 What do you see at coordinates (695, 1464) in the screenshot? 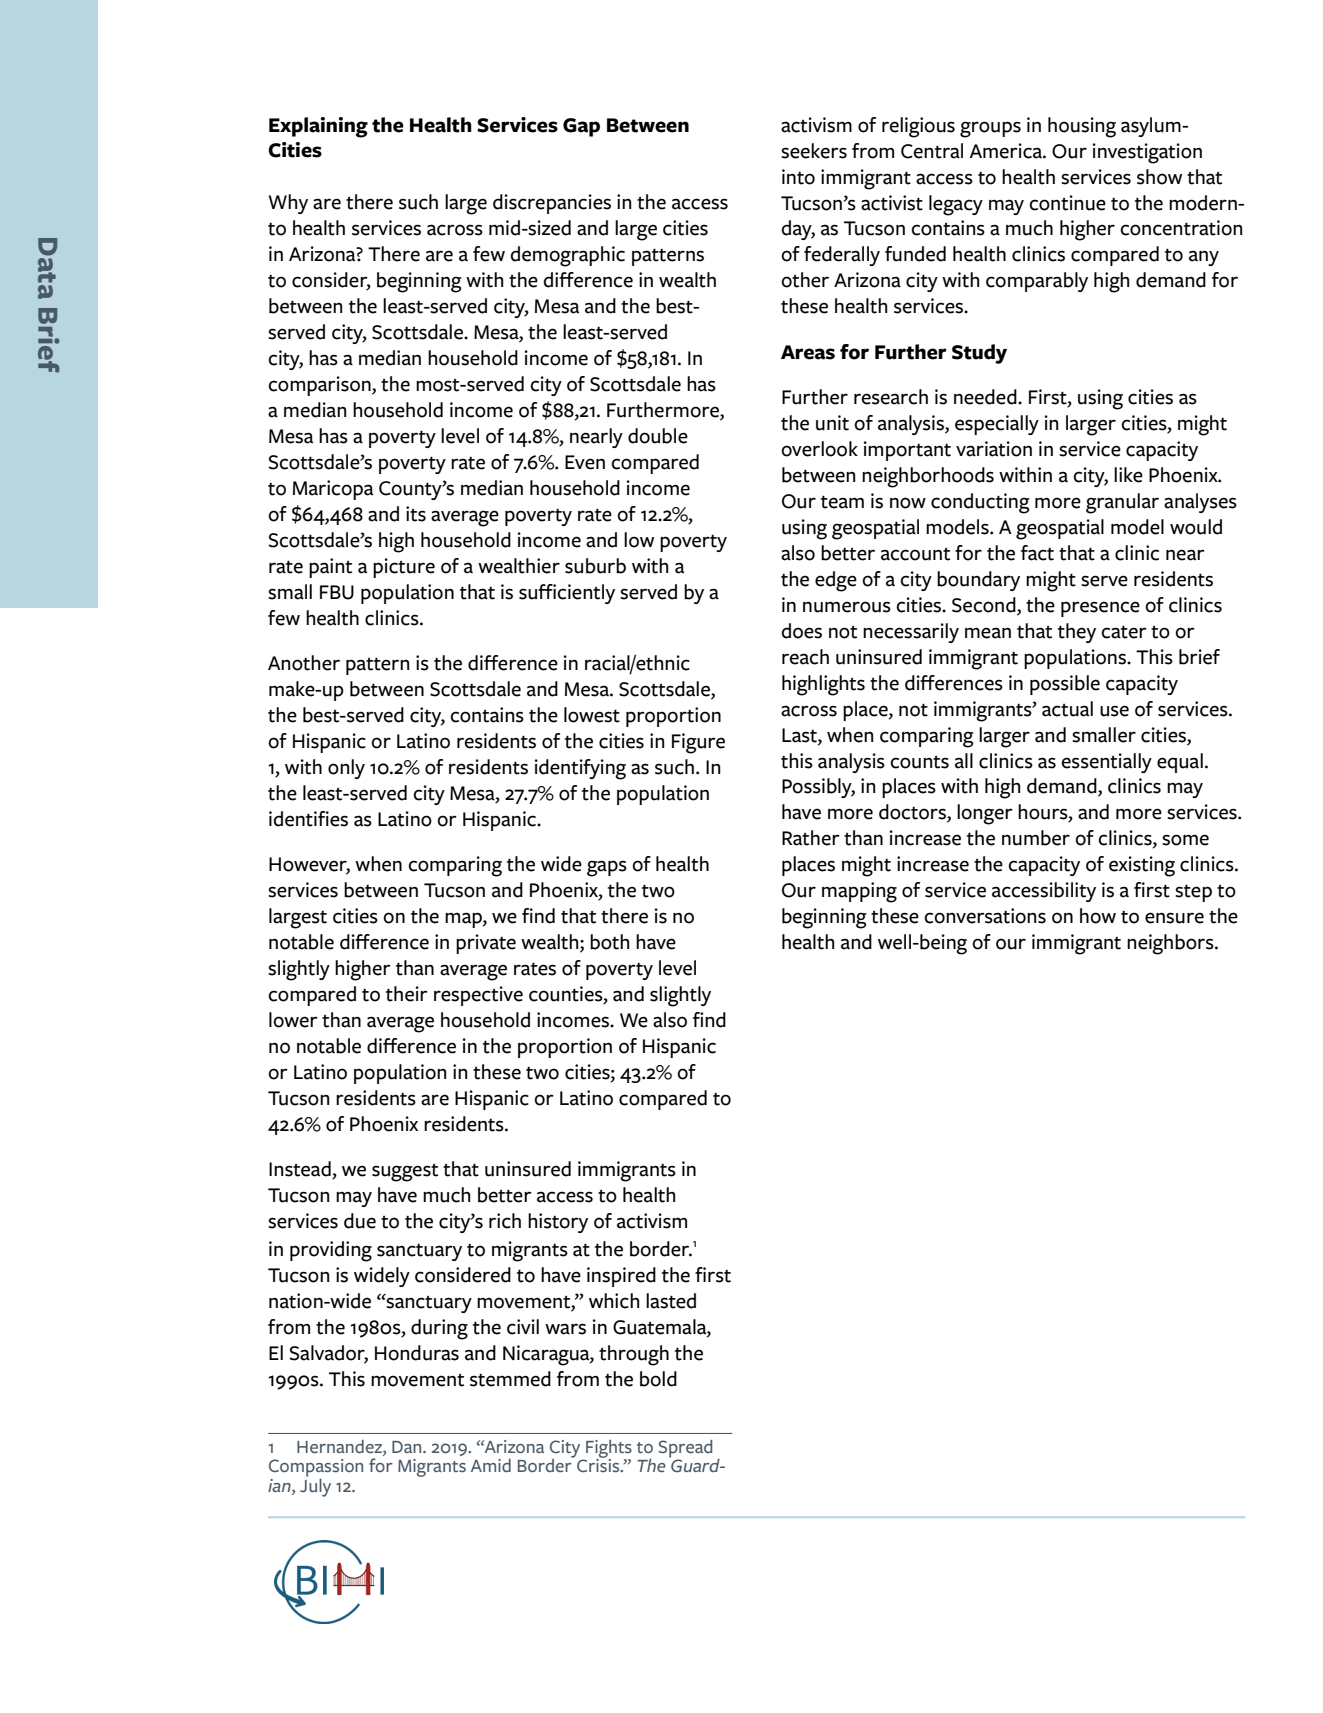
I see `Guard` at bounding box center [695, 1464].
